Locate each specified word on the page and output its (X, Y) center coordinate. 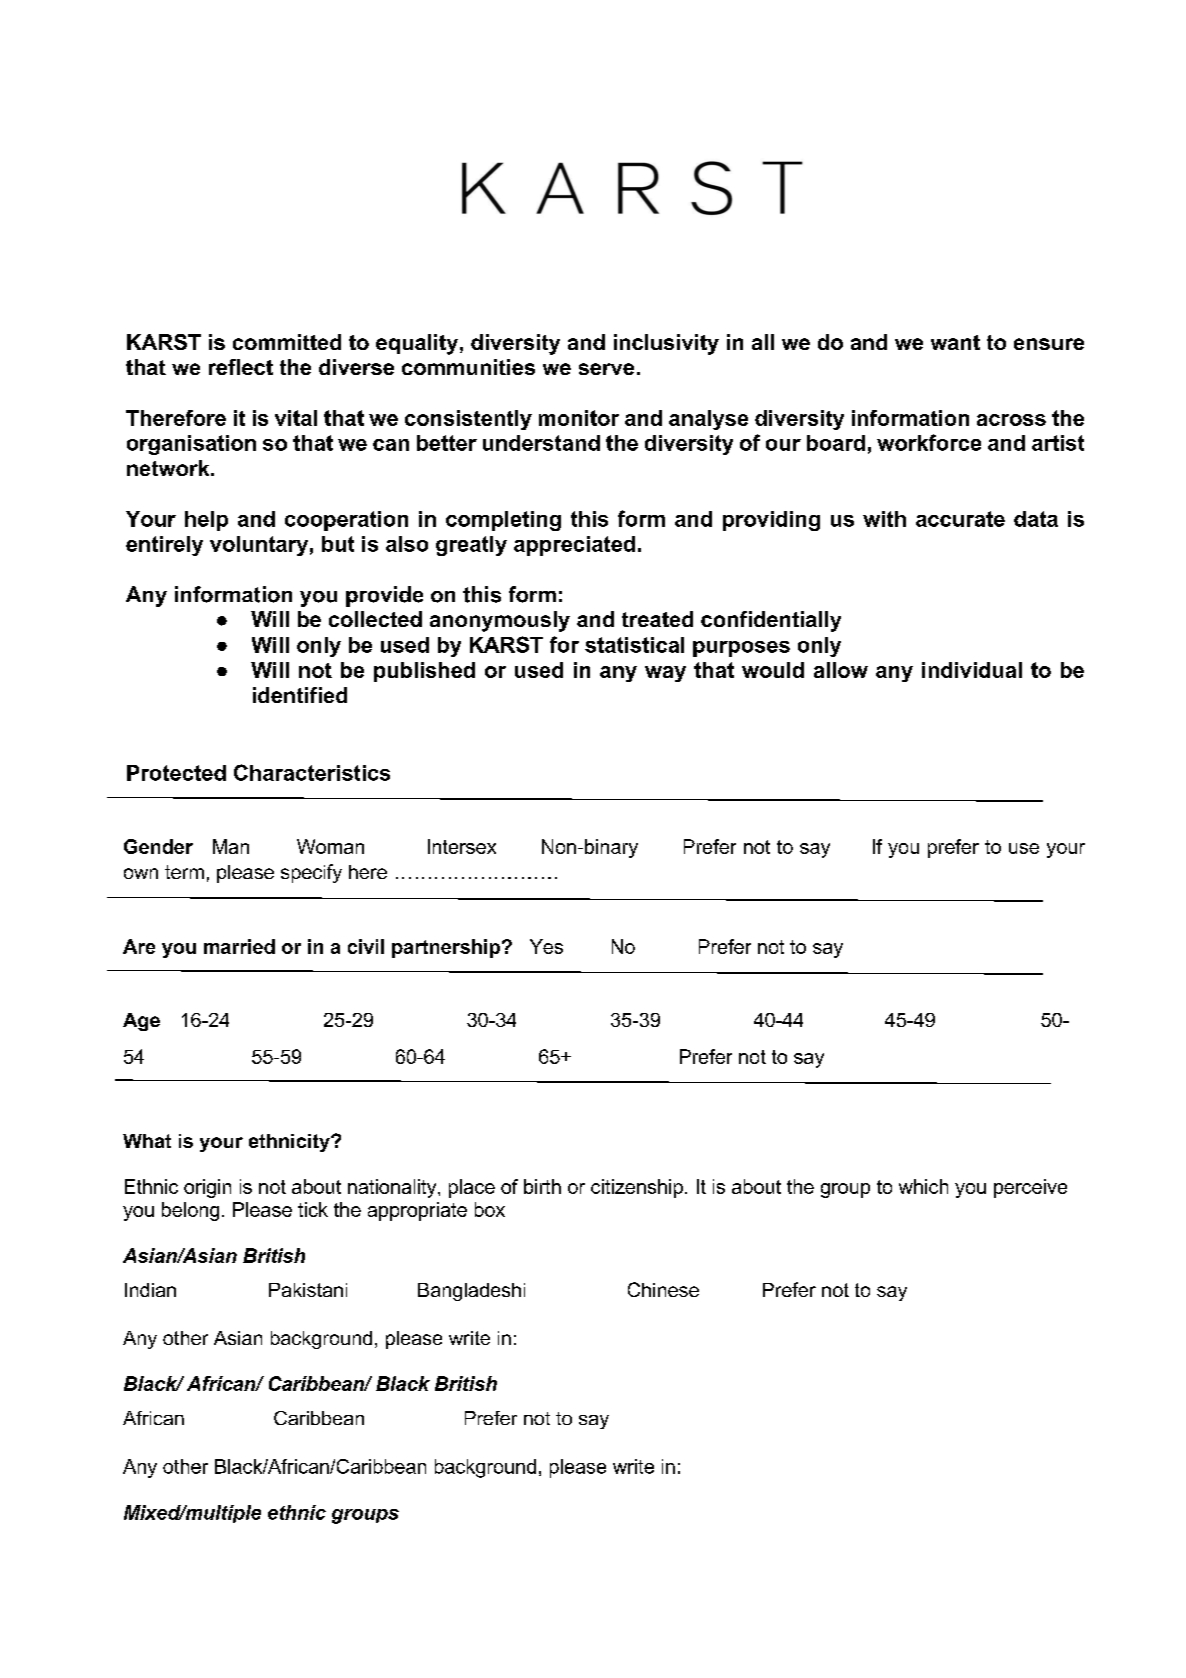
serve (606, 369)
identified (300, 695)
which (923, 1186)
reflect (241, 367)
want (955, 342)
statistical (634, 645)
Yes (546, 946)
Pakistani (308, 1290)
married (239, 946)
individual (972, 670)
